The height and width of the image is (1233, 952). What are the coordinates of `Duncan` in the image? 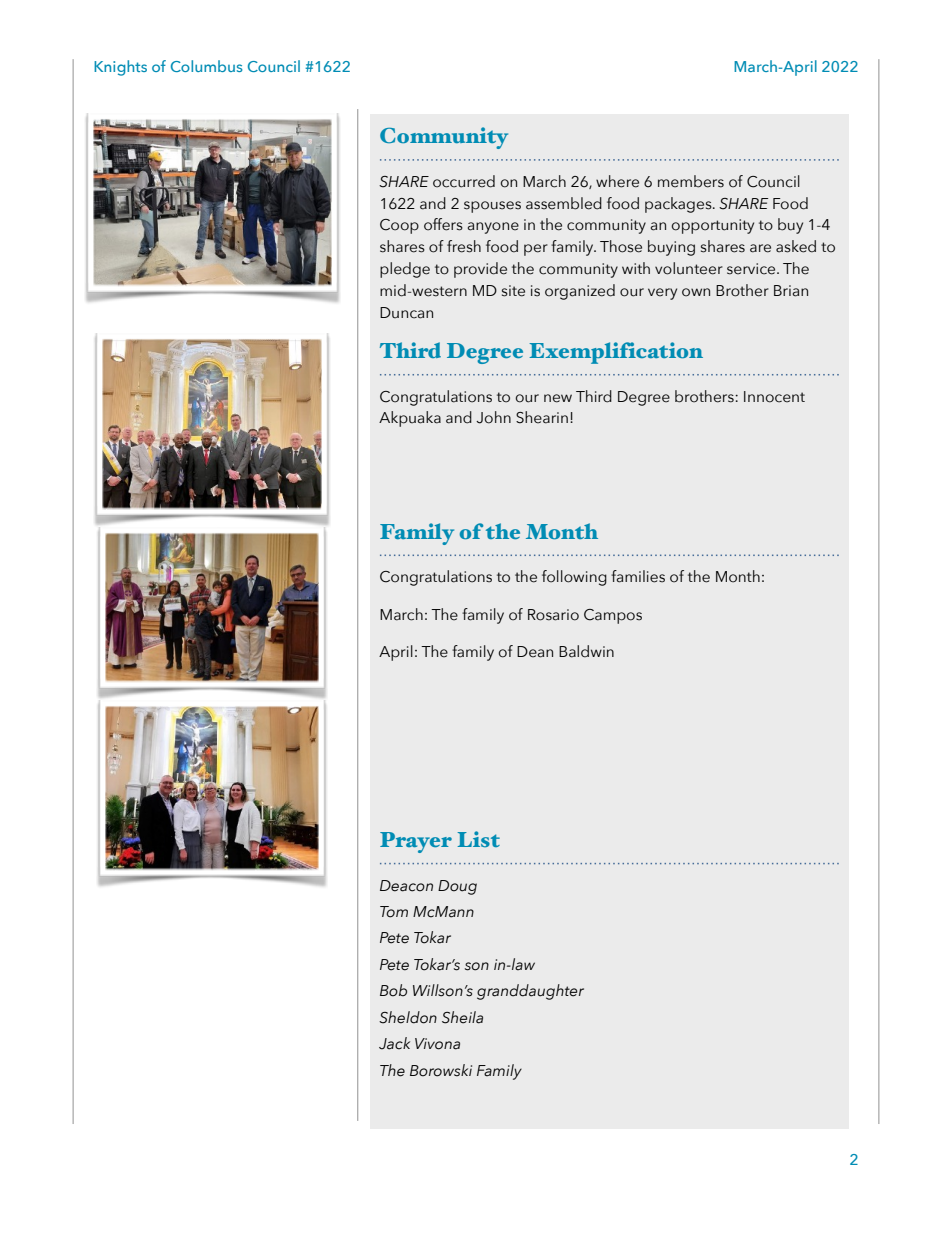 It's located at (406, 313).
